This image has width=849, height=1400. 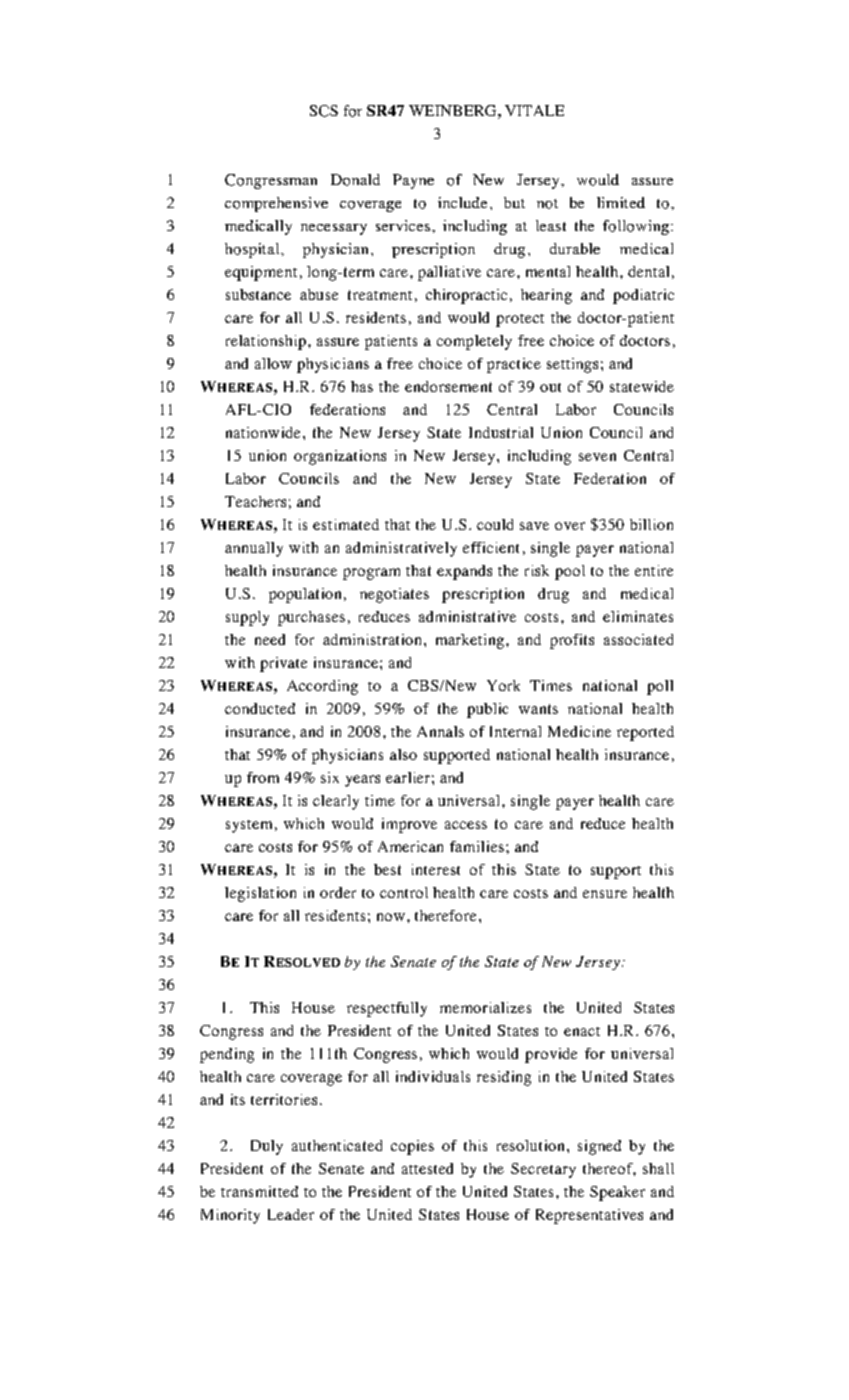 What do you see at coordinates (276, 204) in the image?
I see `comprehensive` at bounding box center [276, 204].
